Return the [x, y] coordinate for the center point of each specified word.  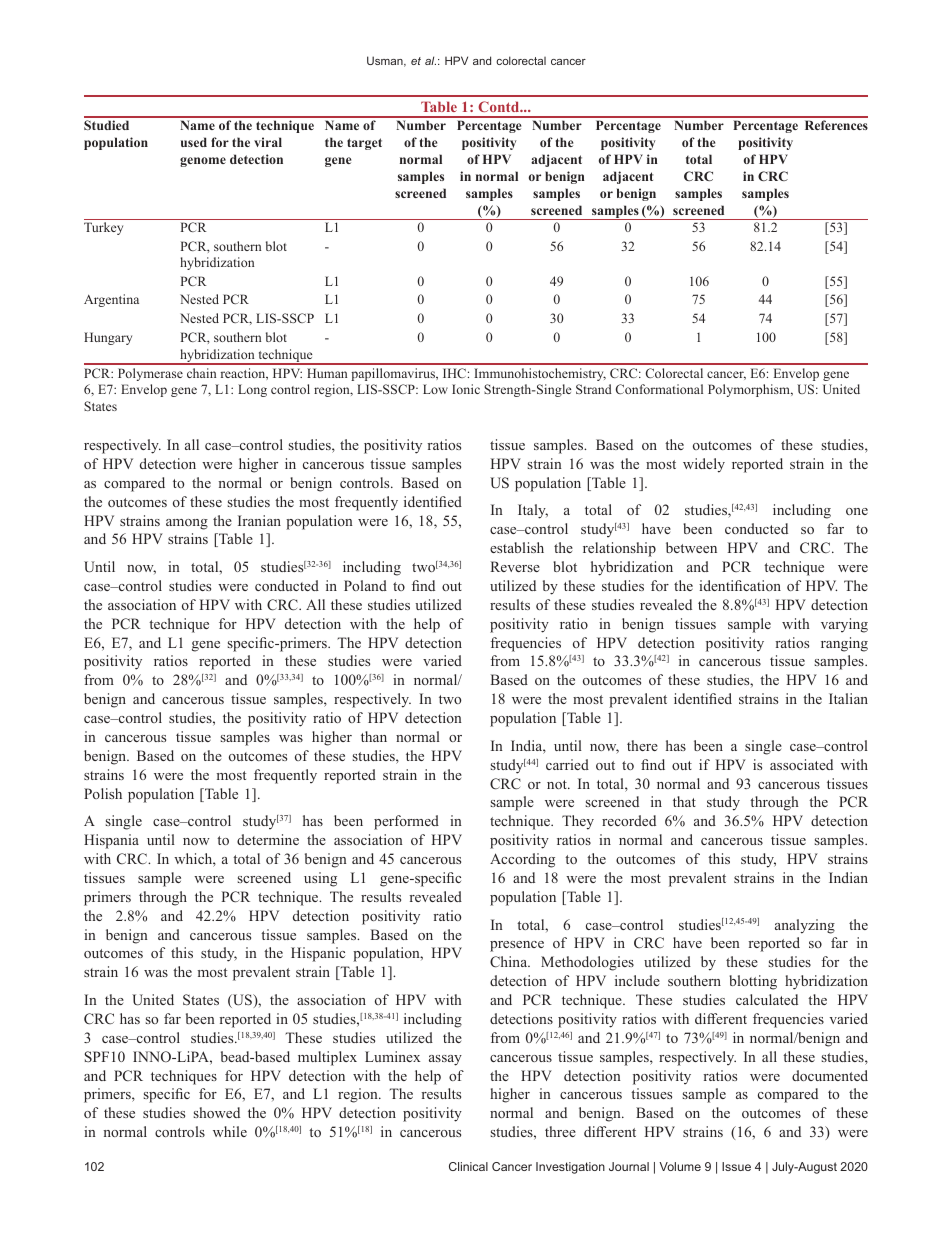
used [194, 142]
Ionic [466, 389]
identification [740, 585]
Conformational [659, 389]
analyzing [805, 926]
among [187, 524]
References [836, 125]
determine [268, 839]
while [230, 1131]
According [522, 860]
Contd [500, 106]
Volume [680, 1166]
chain [201, 373]
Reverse [515, 566]
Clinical [468, 1166]
